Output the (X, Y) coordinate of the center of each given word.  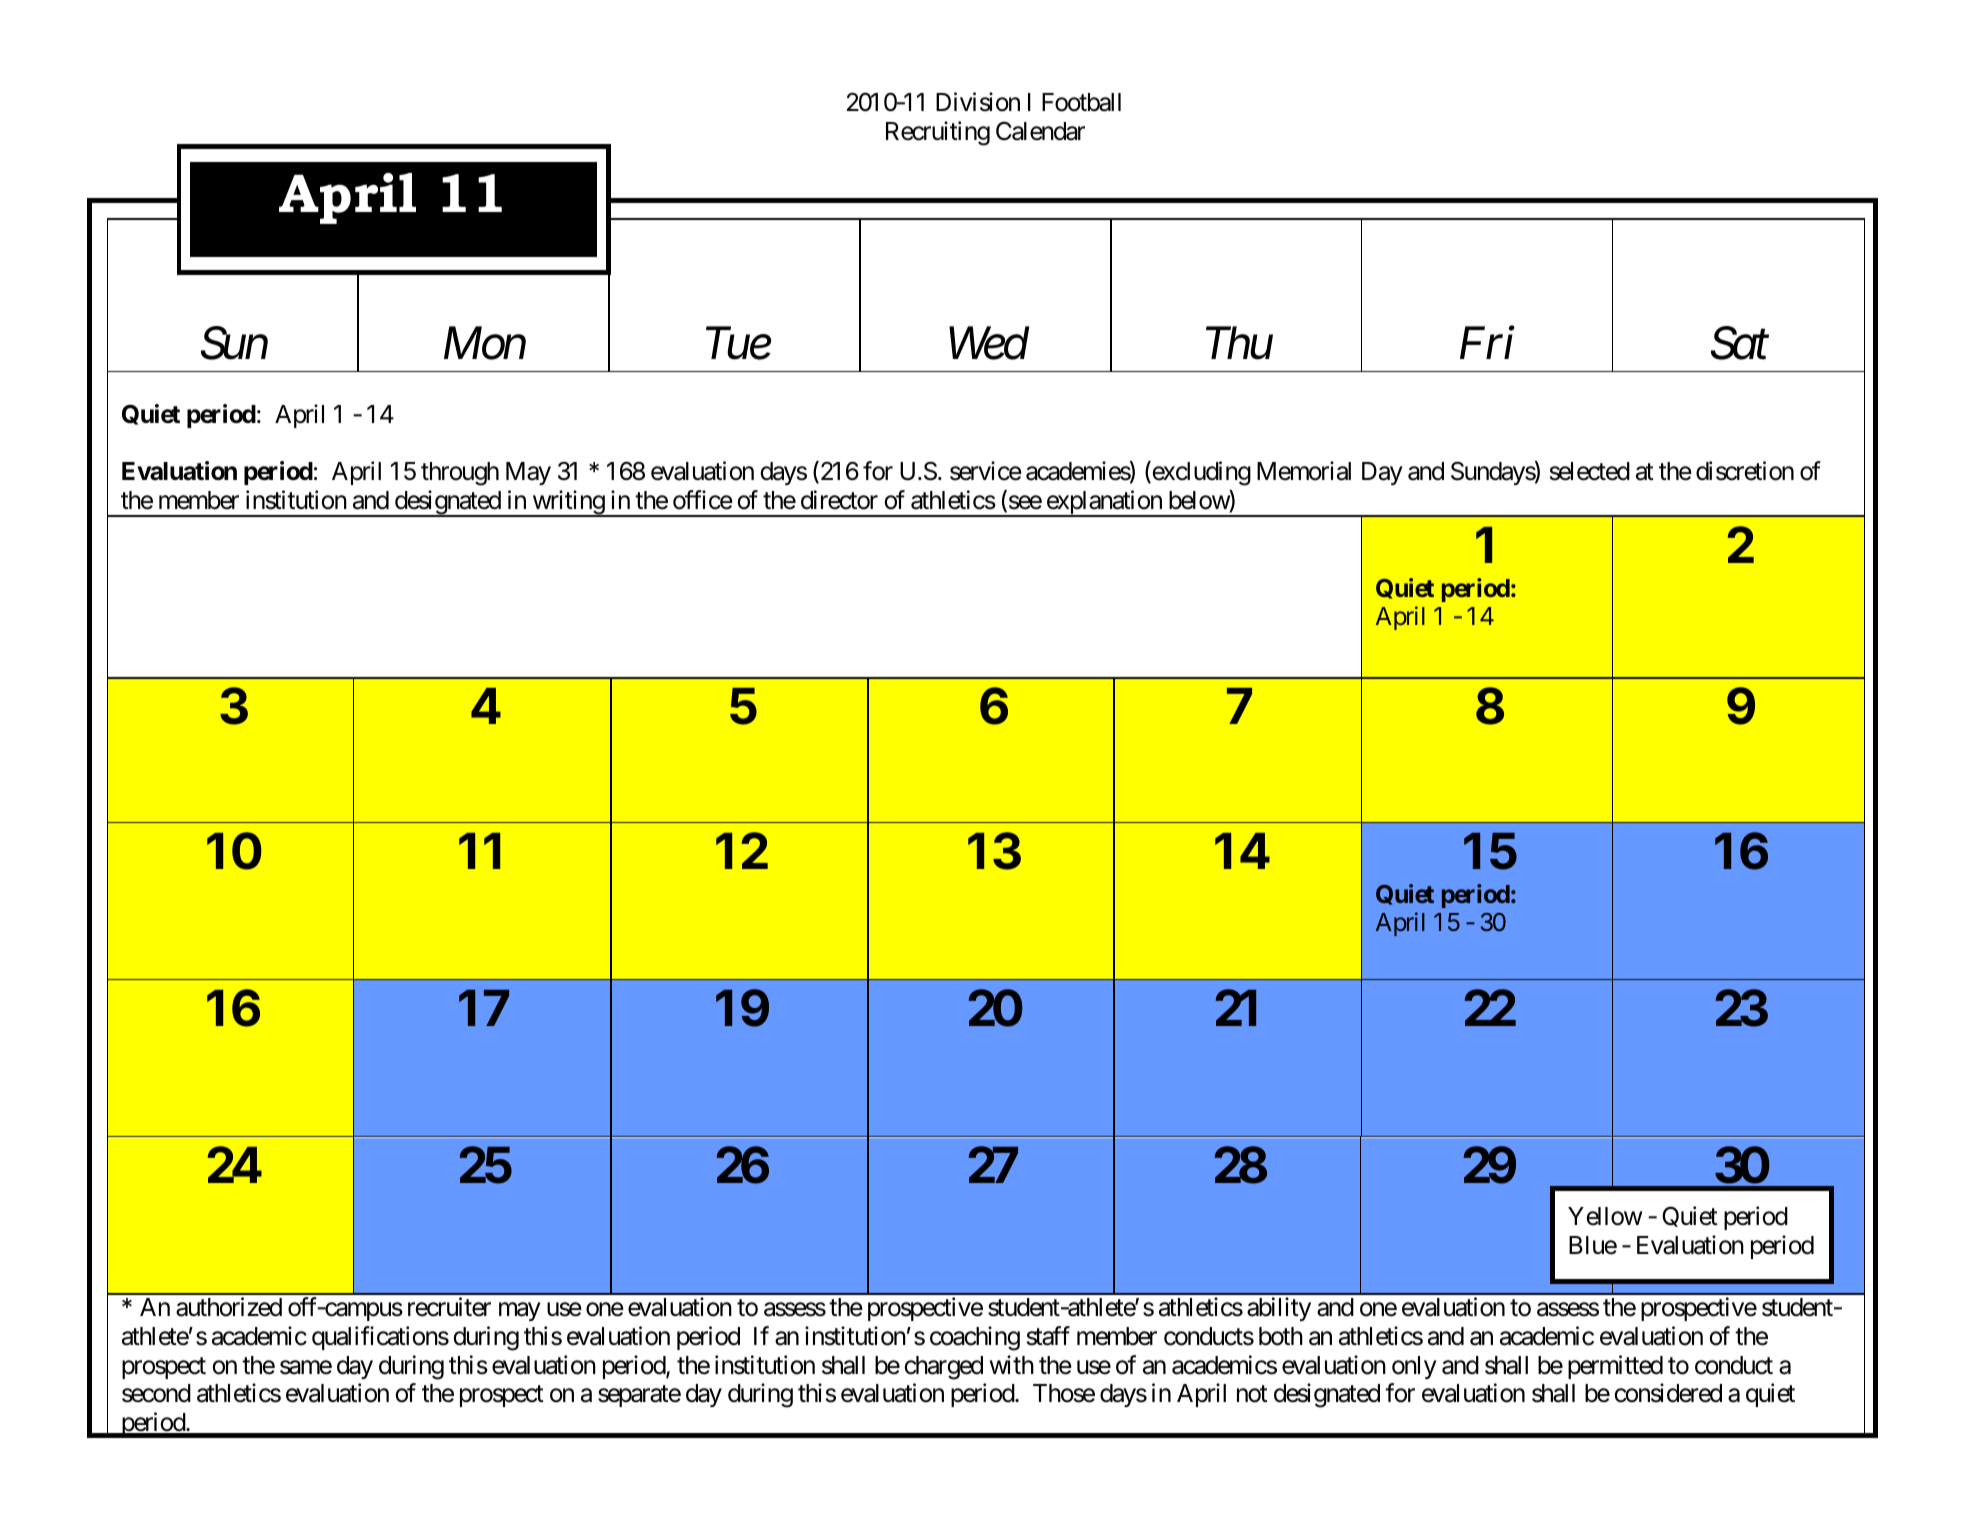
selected (1590, 471)
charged (943, 1368)
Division (978, 102)
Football (1081, 102)
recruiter (449, 1307)
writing (568, 503)
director (839, 500)
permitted (1615, 1367)
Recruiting (938, 133)
